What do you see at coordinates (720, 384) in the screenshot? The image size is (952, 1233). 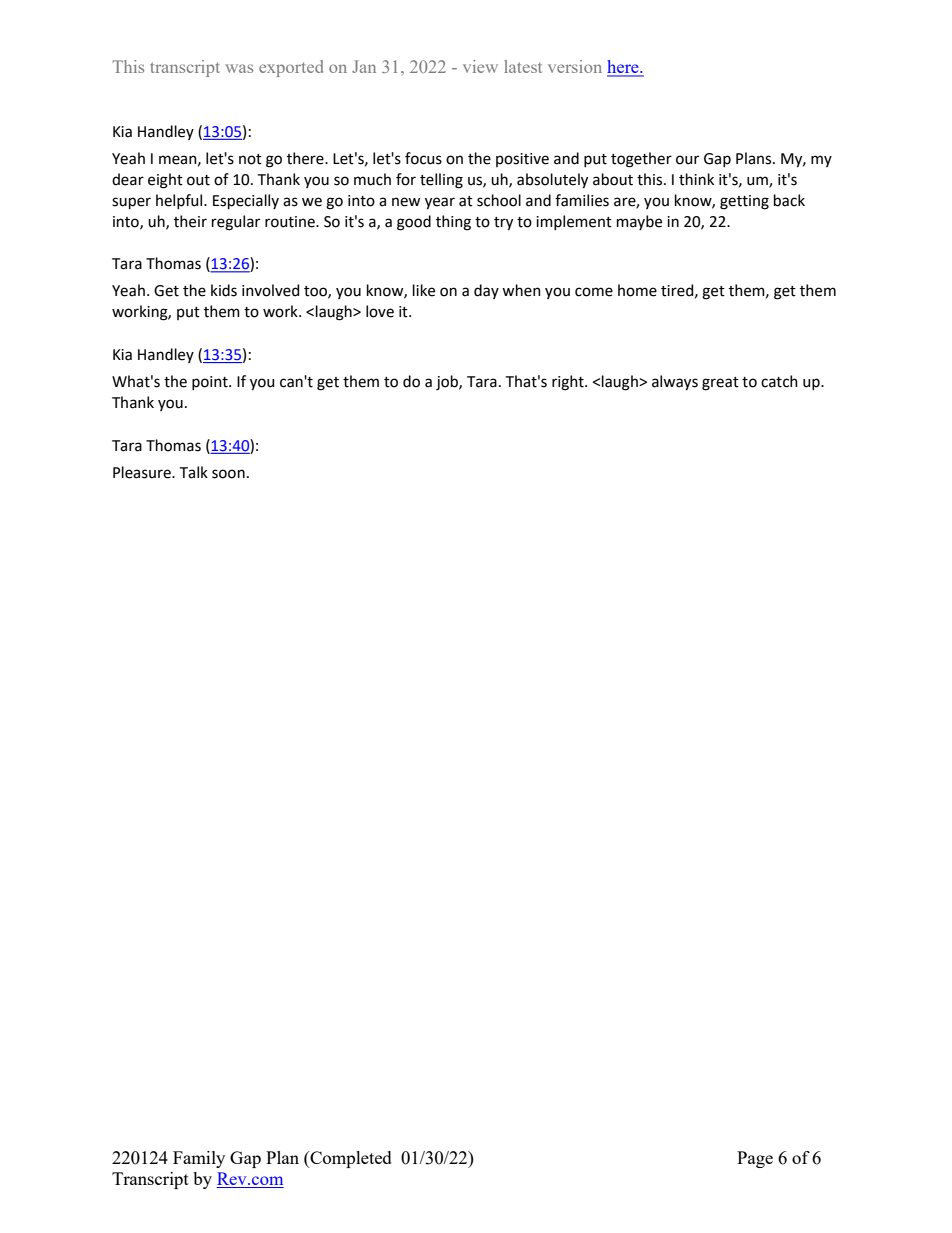 I see `great` at bounding box center [720, 384].
